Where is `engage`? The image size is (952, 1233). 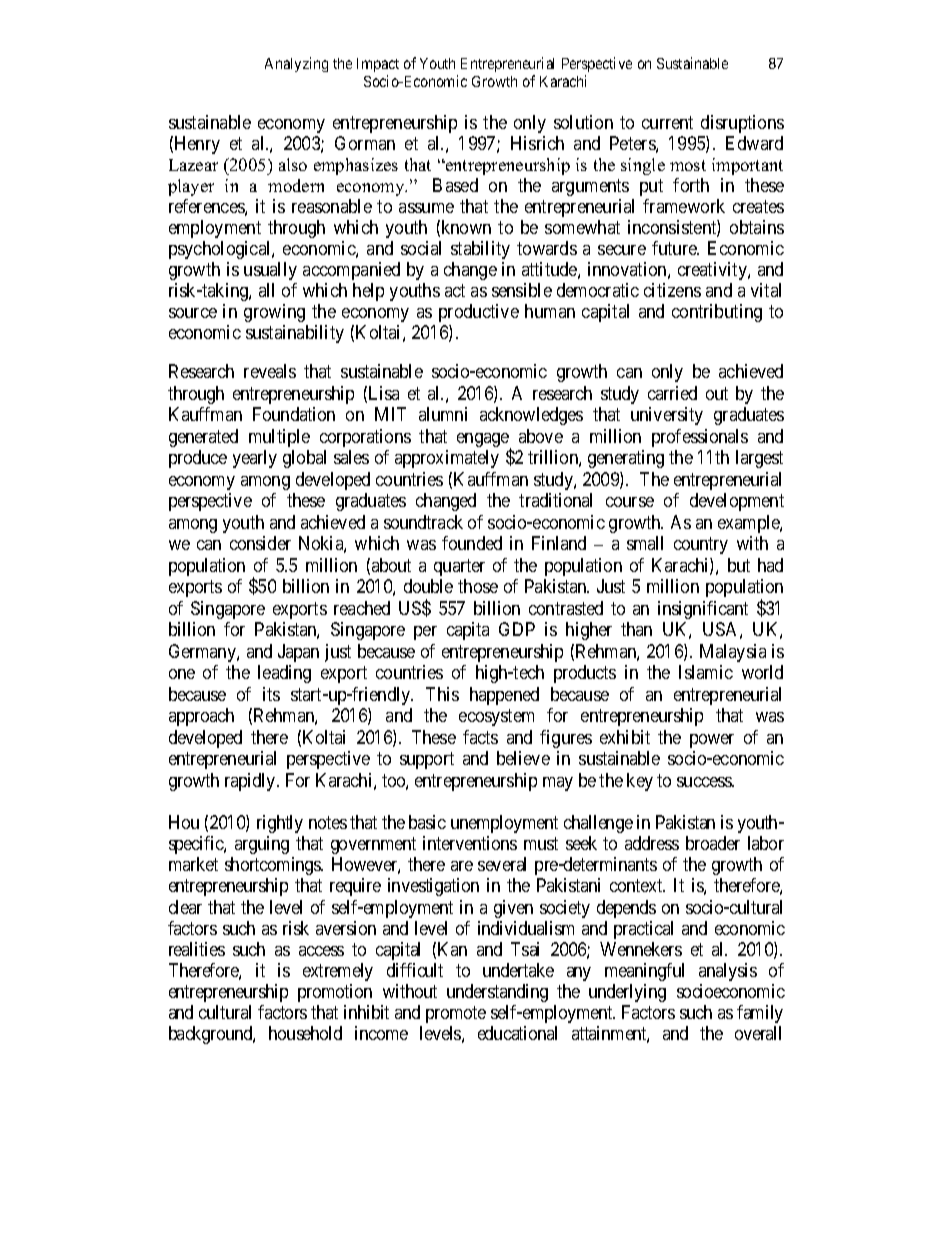 engage is located at coordinates (484, 441).
